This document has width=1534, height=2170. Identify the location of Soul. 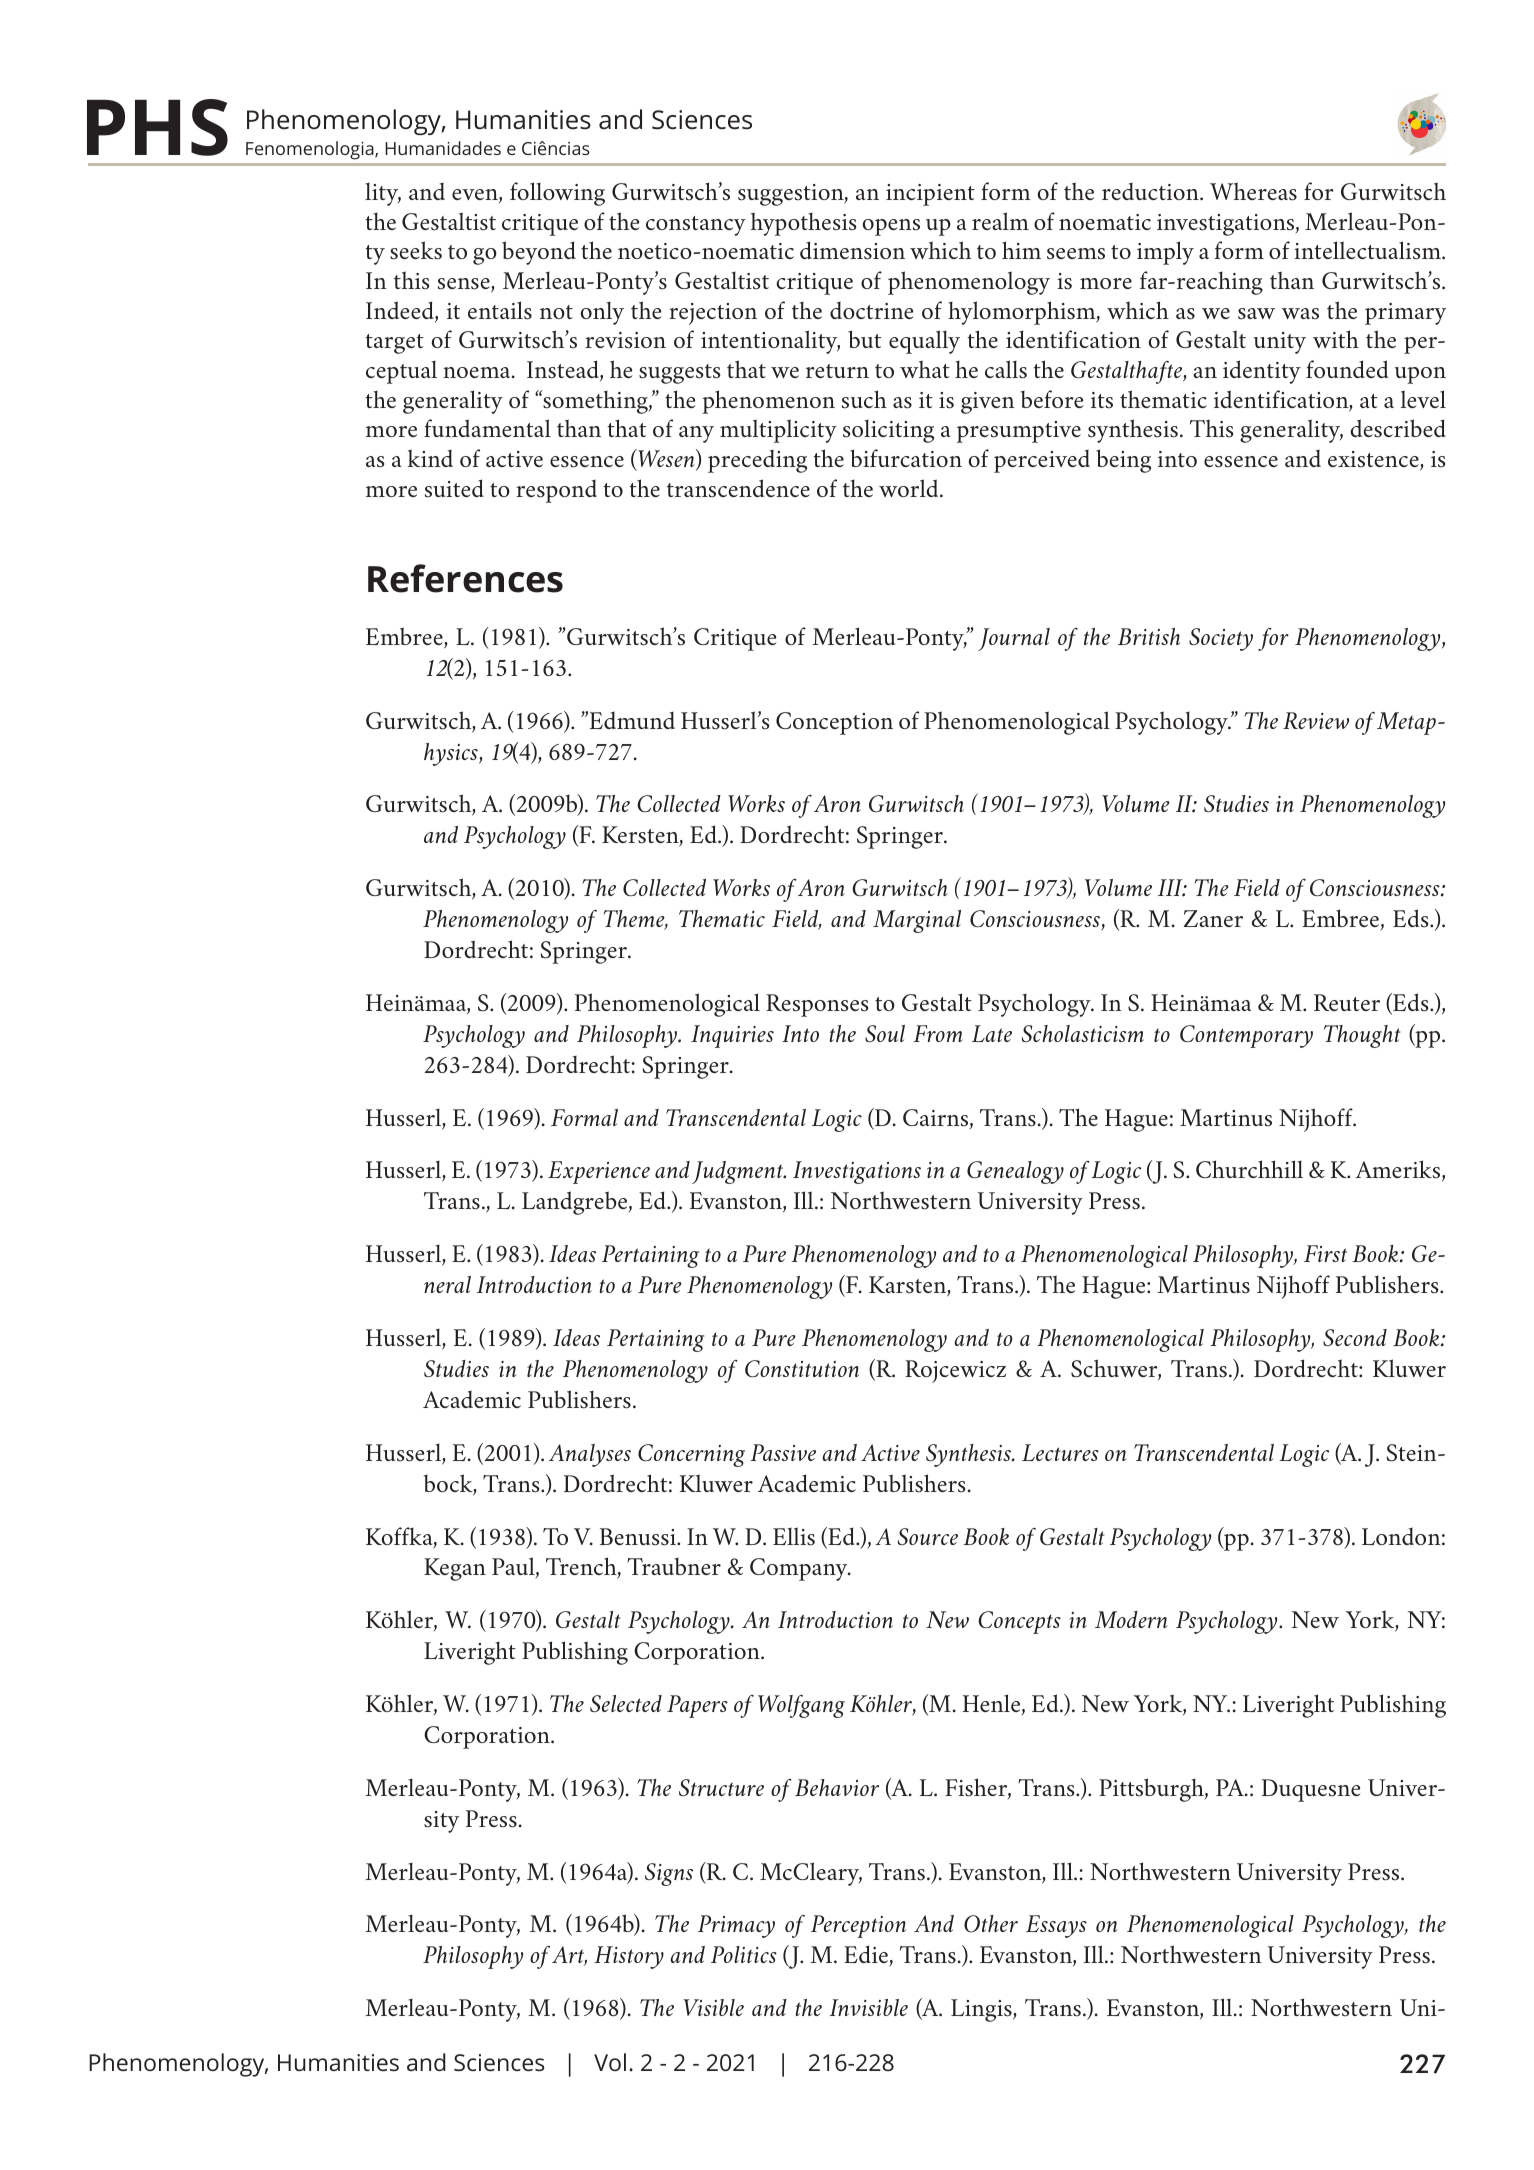
(885, 1033).
